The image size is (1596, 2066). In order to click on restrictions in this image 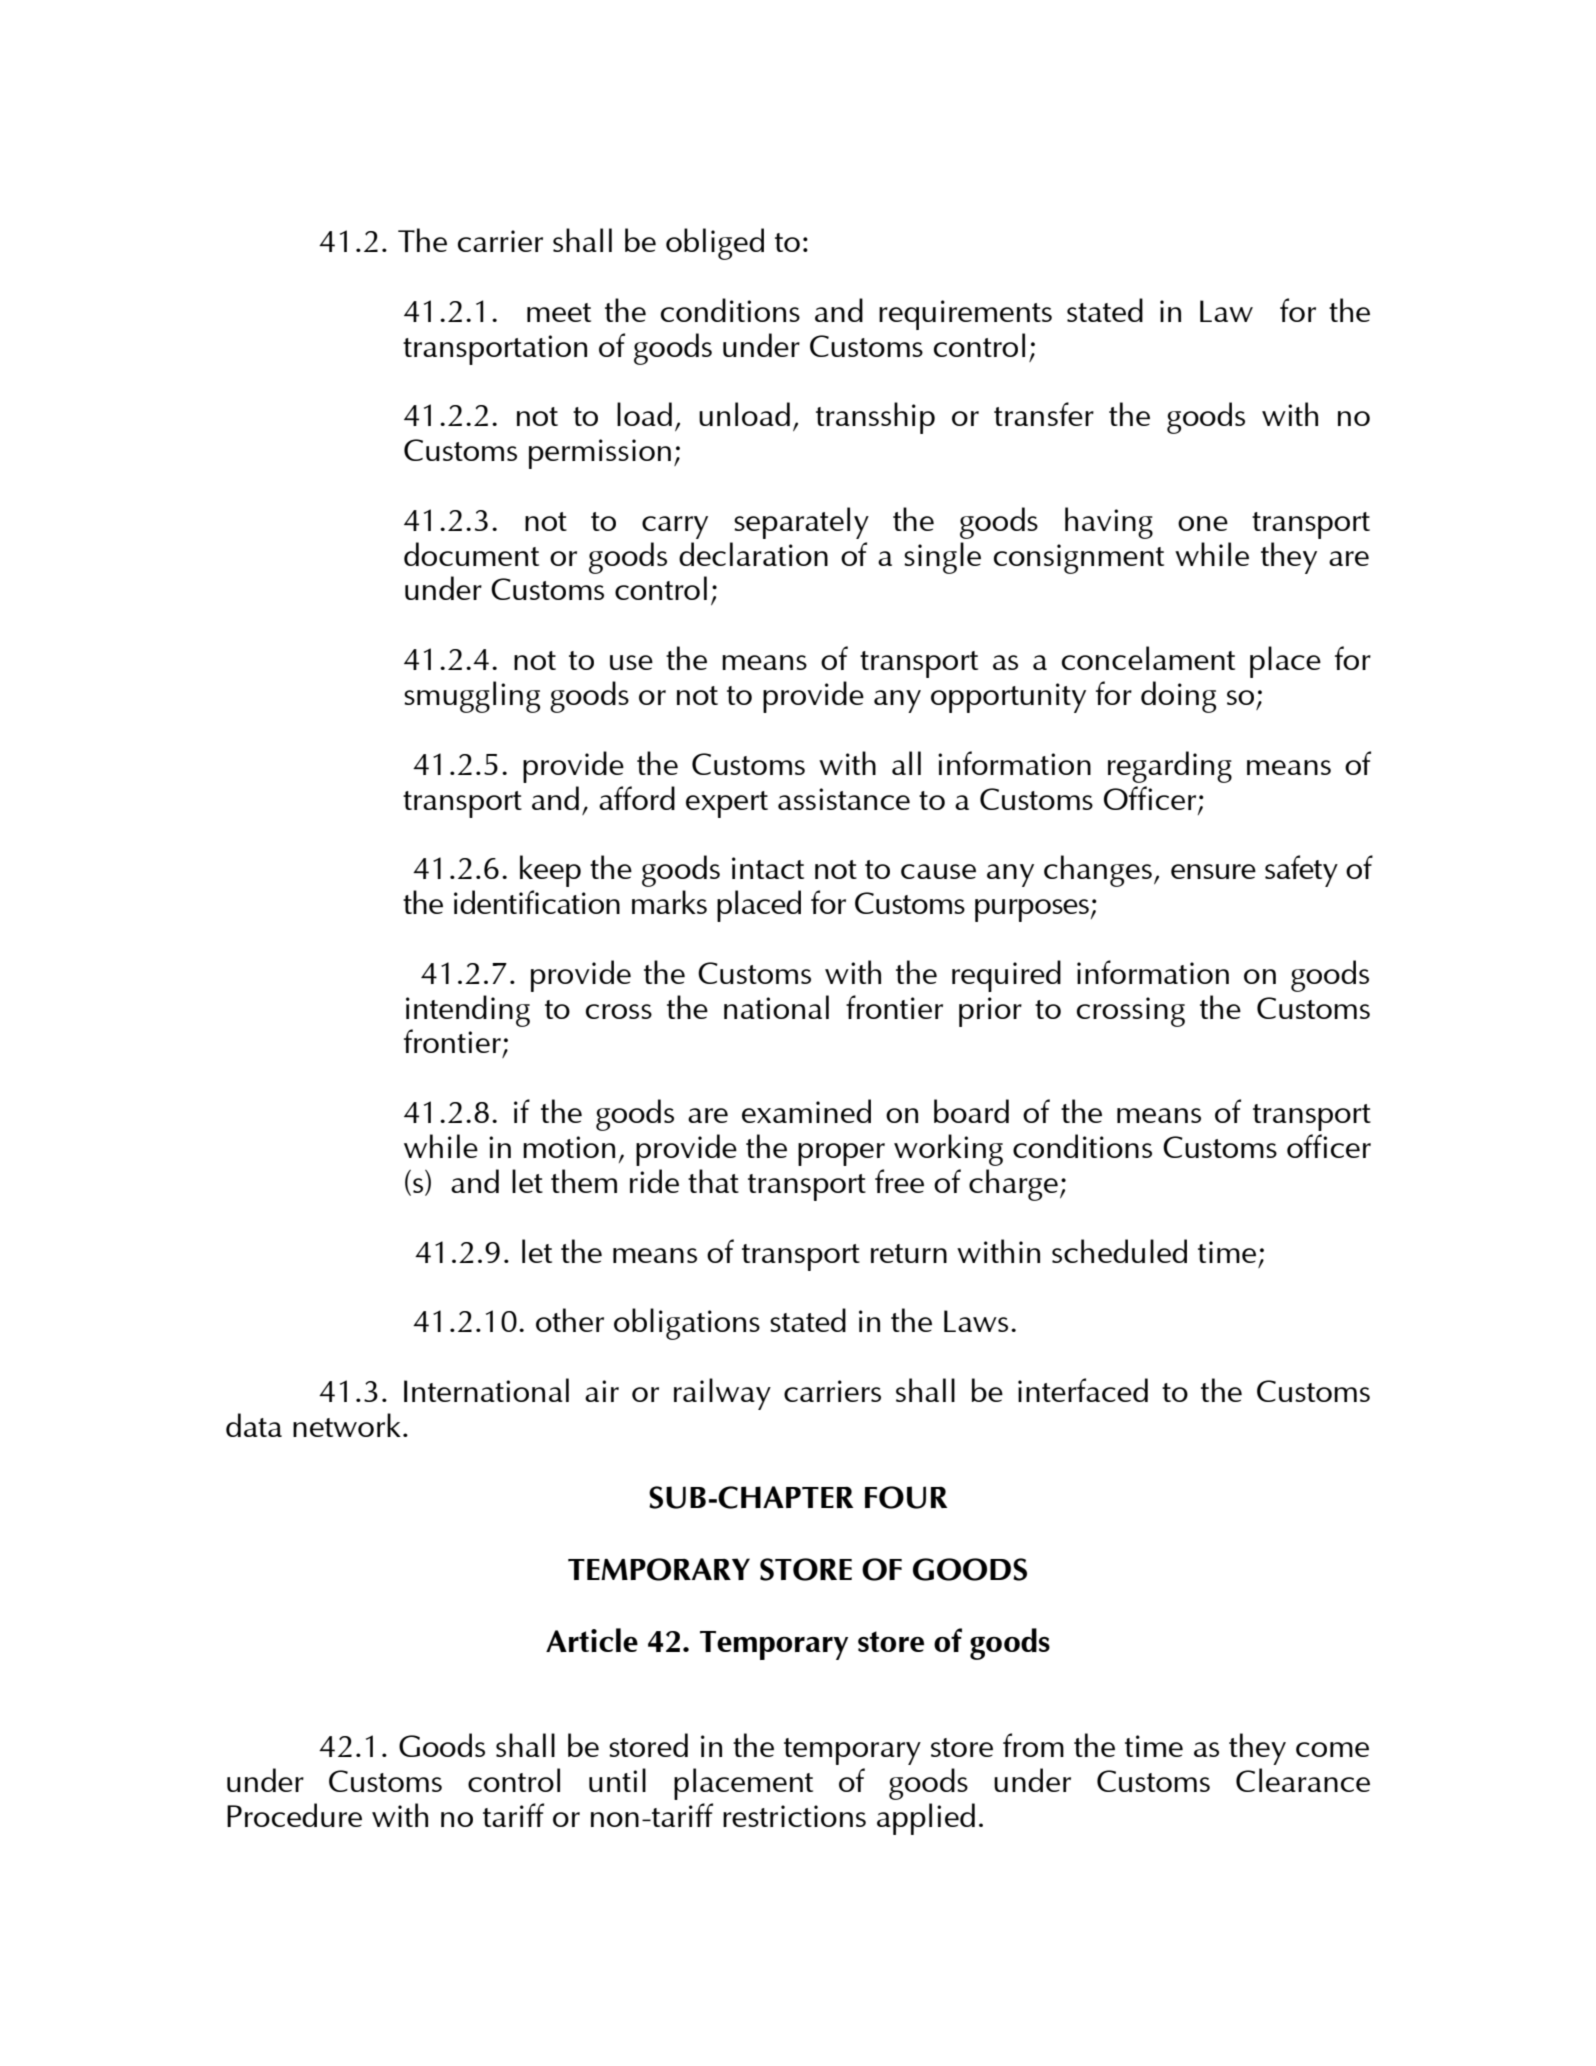, I will do `click(794, 1816)`.
